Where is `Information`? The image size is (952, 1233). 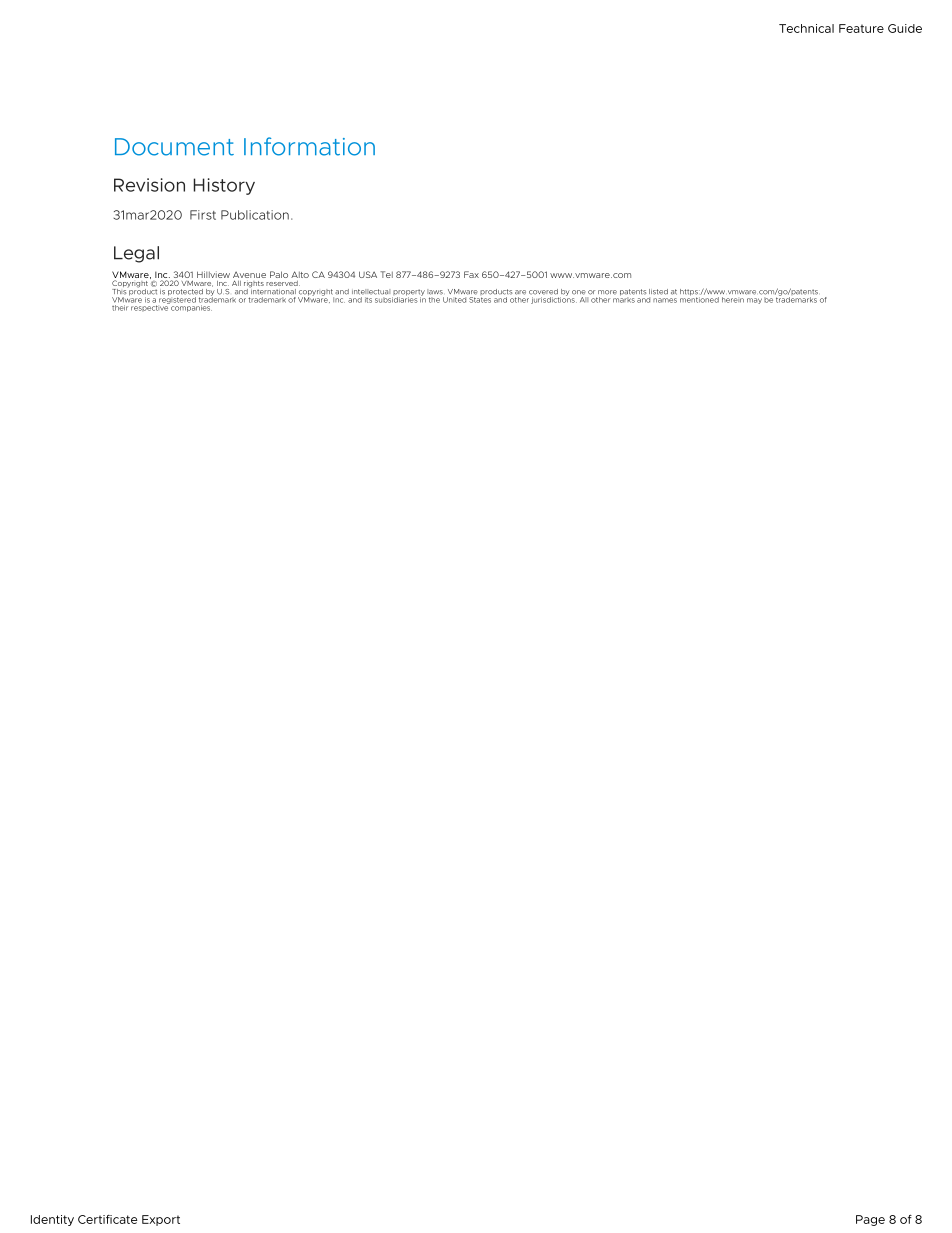 Information is located at coordinates (309, 146).
